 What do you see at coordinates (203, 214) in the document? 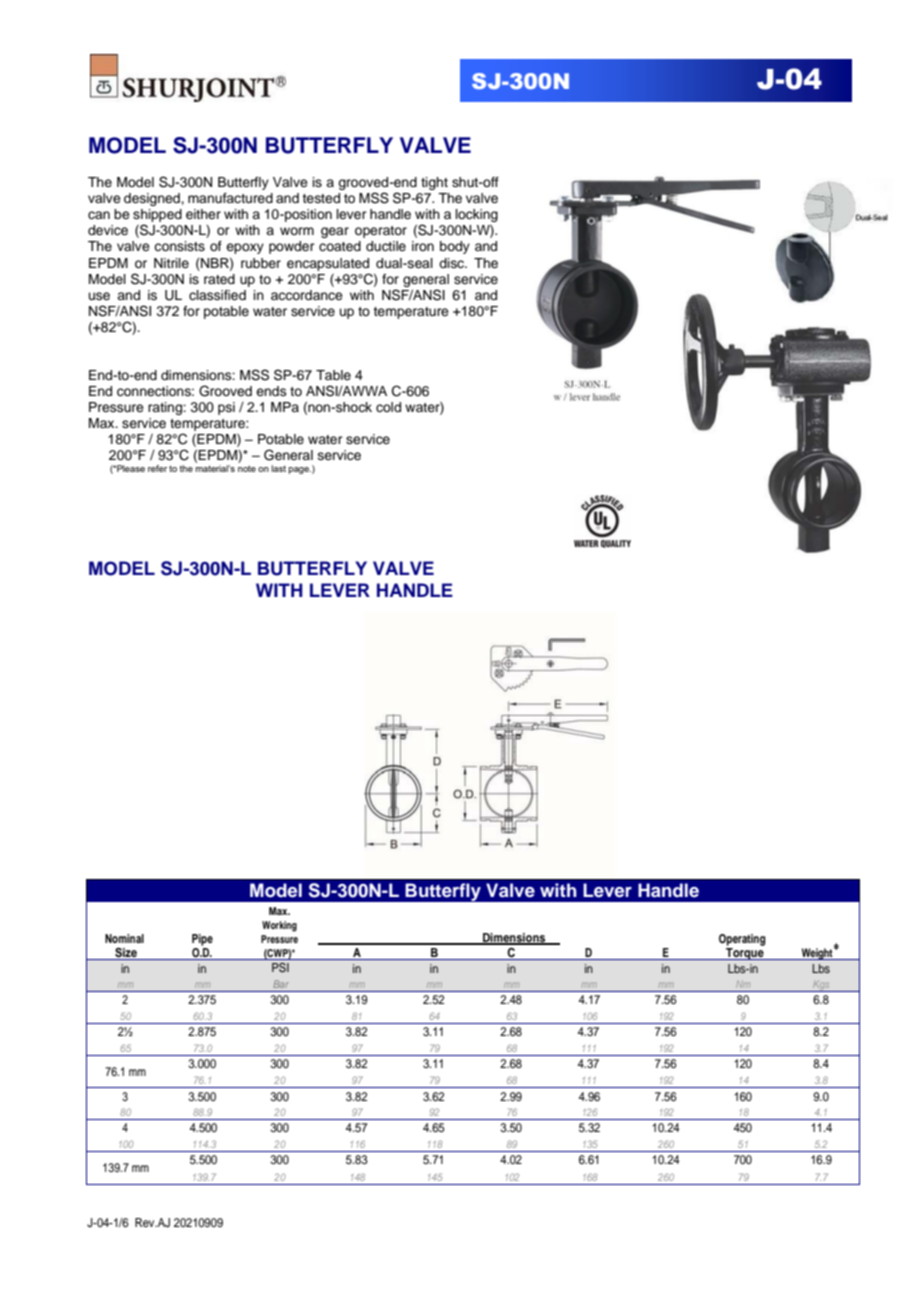
I see `either` at bounding box center [203, 214].
